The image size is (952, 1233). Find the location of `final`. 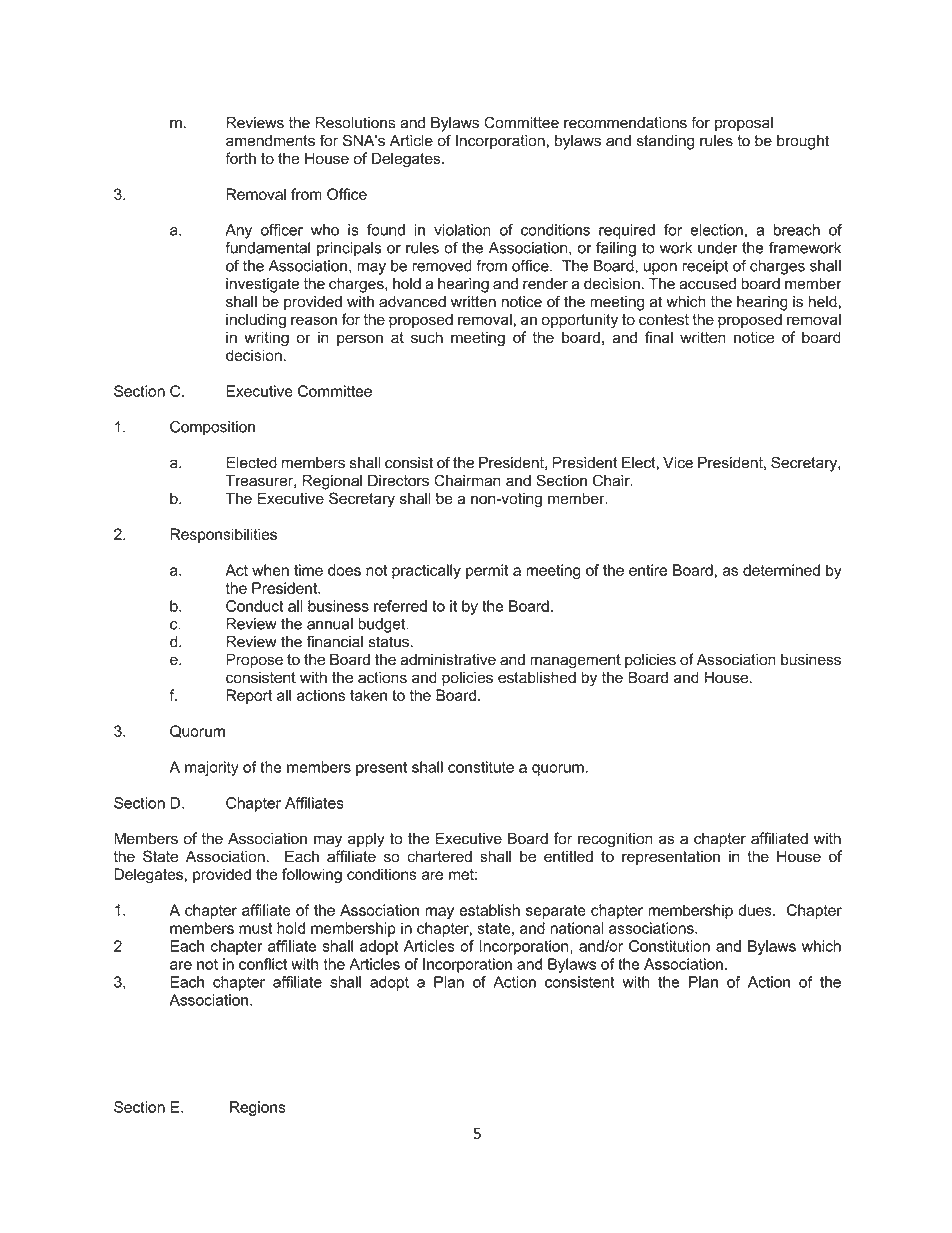

final is located at coordinates (659, 337).
